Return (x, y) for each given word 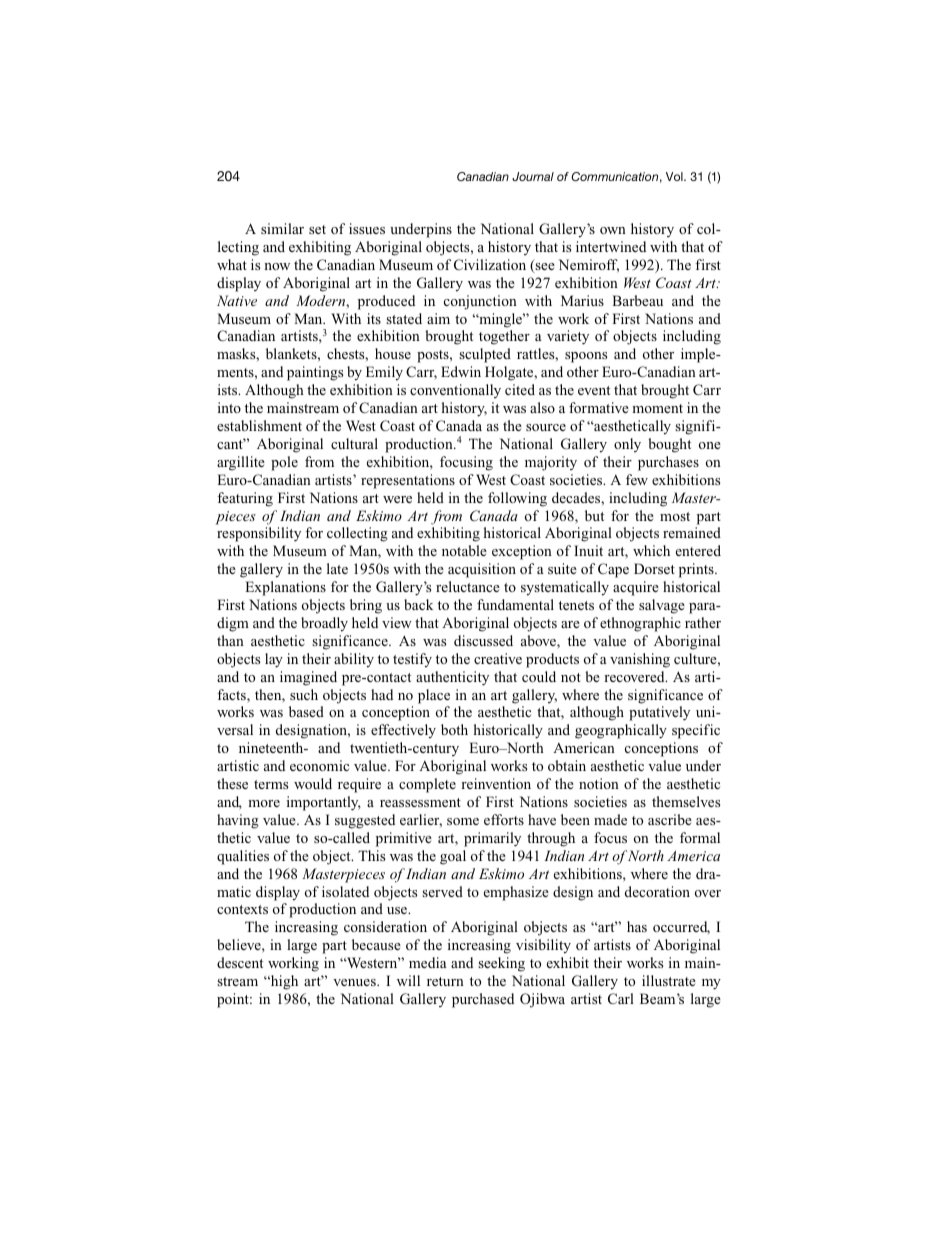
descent (240, 962)
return (445, 981)
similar (282, 228)
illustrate (669, 980)
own (613, 230)
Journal (533, 176)
